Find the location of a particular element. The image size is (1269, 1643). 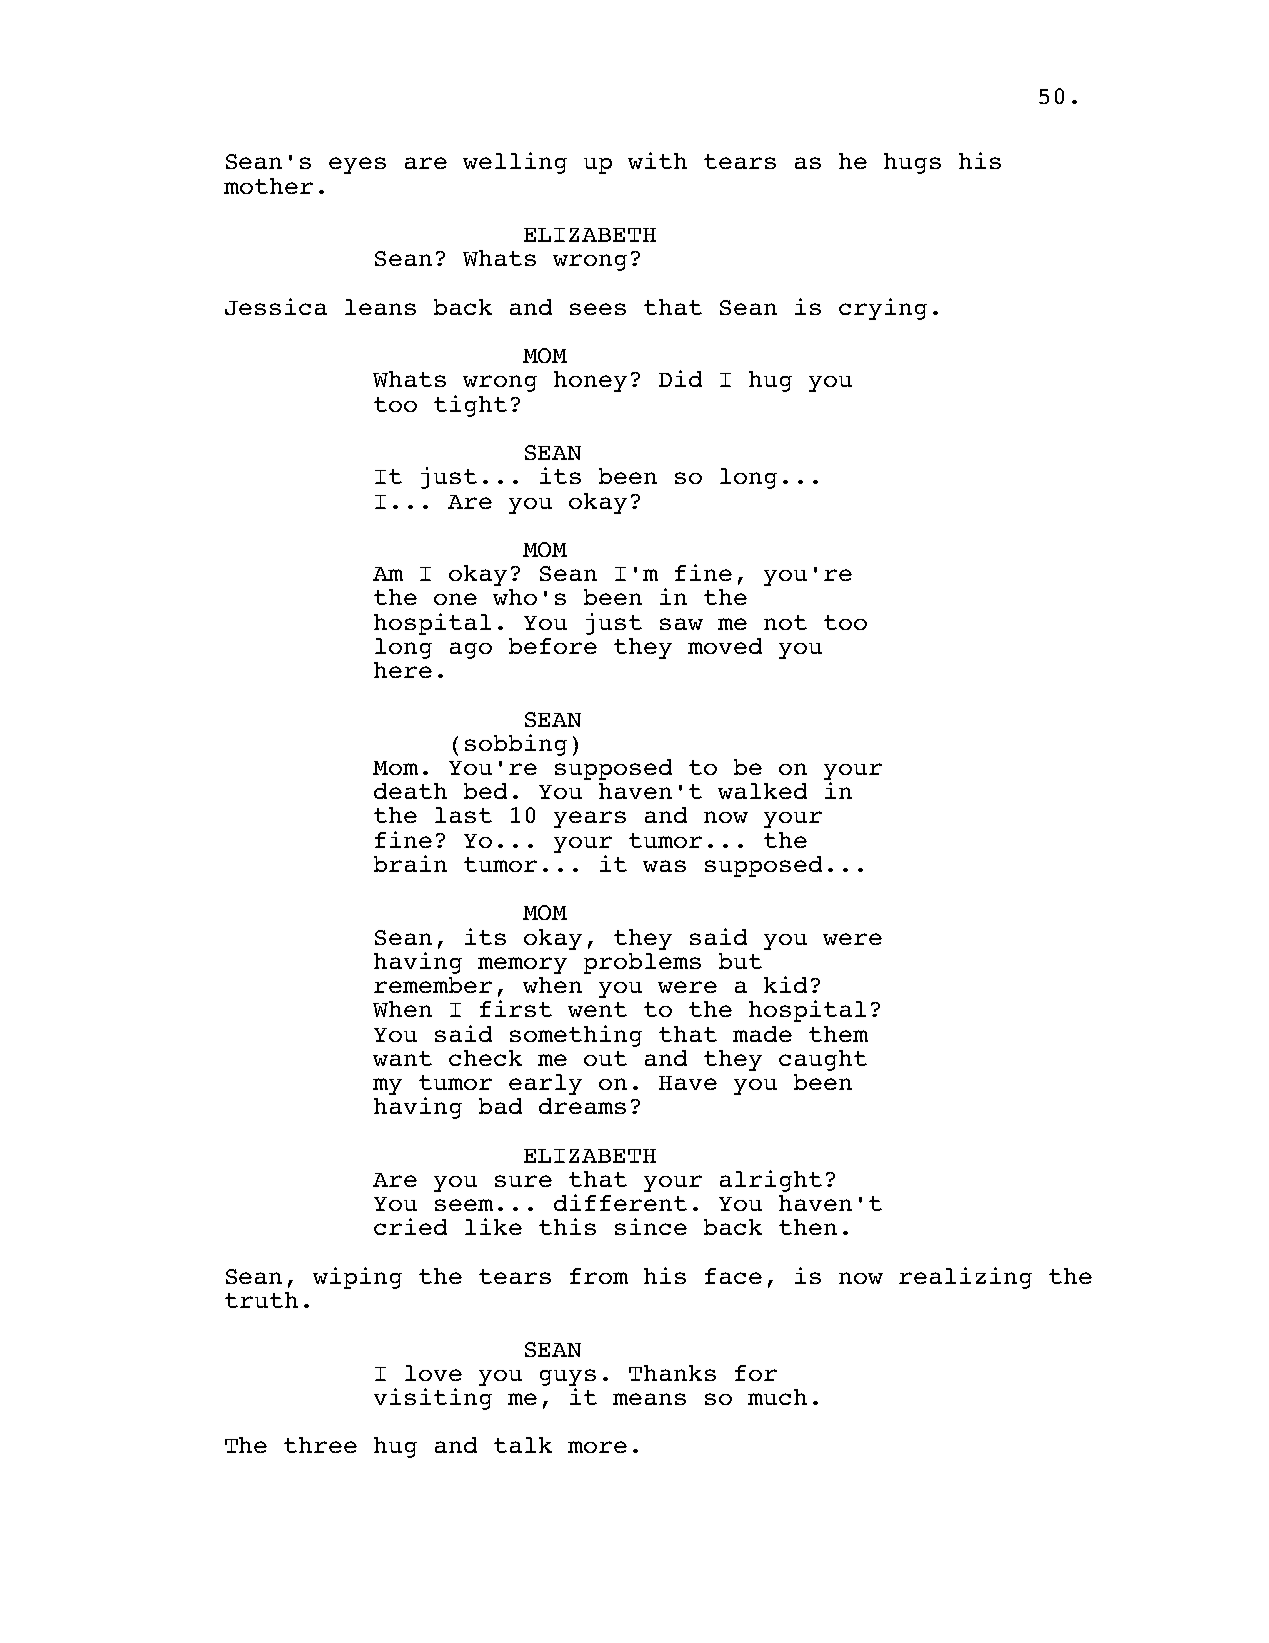

death is located at coordinates (410, 791).
